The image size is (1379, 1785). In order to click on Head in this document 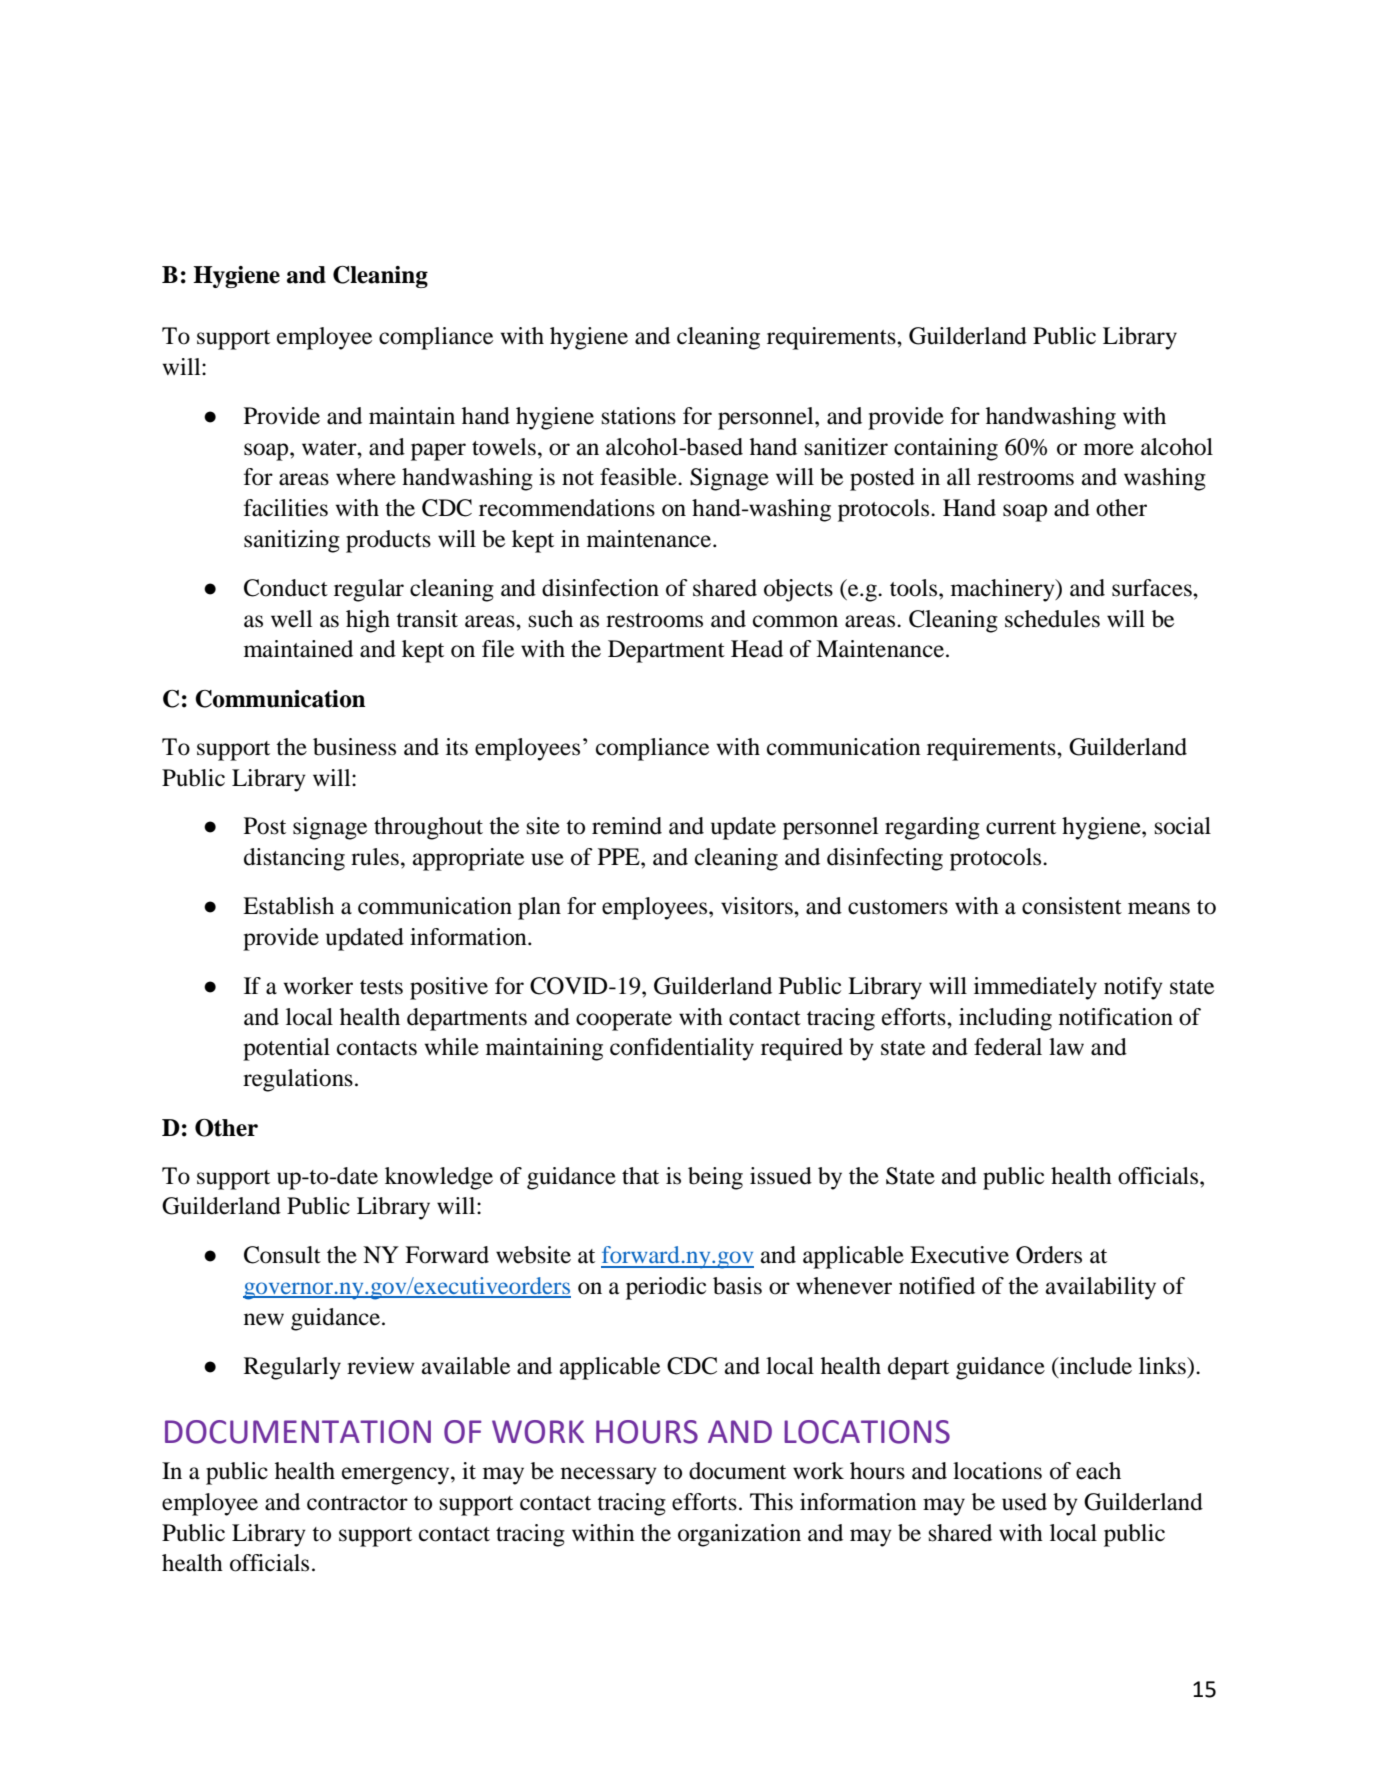, I will do `click(757, 649)`.
